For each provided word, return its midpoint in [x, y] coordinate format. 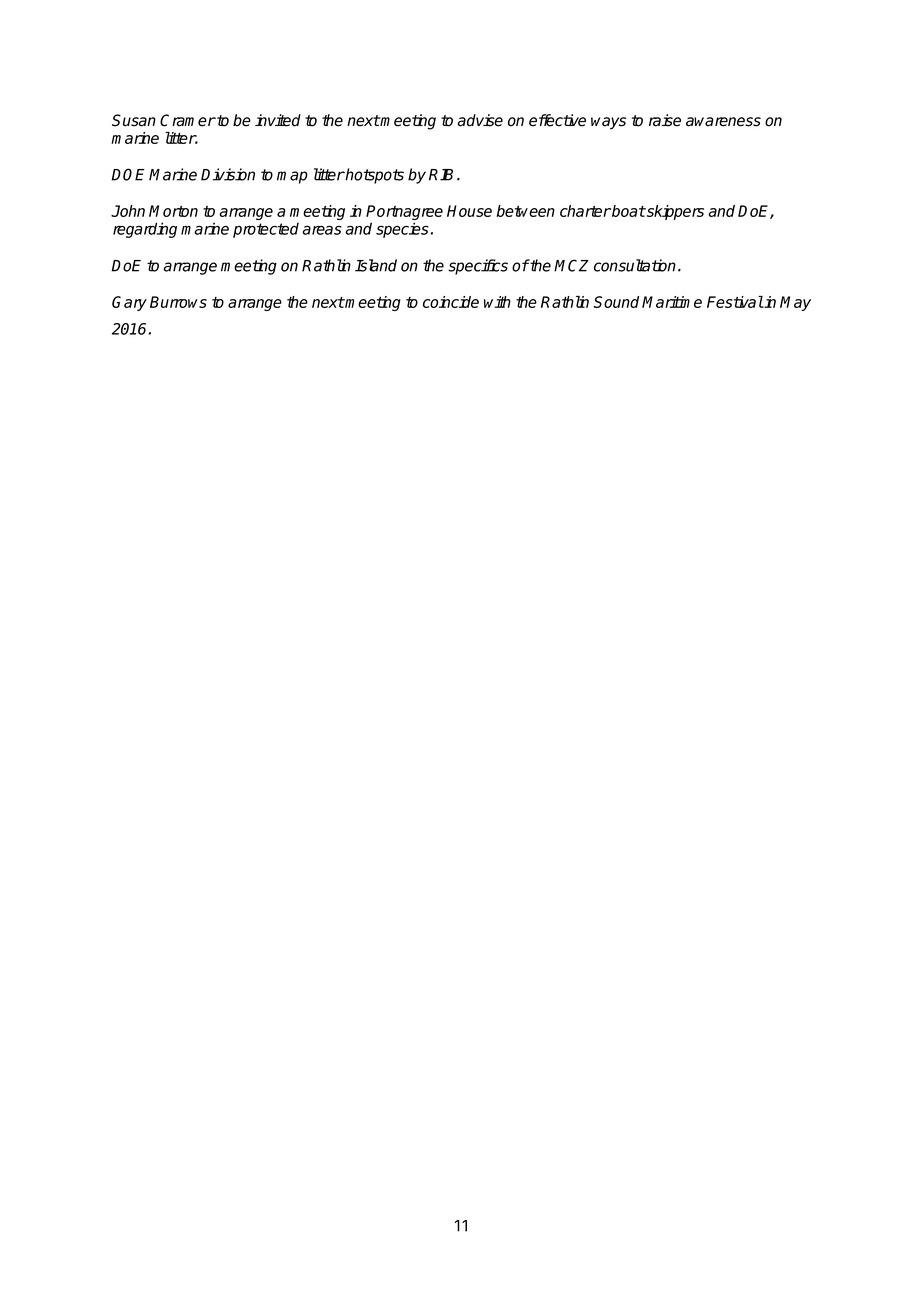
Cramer [188, 120]
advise [480, 120]
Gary [129, 303]
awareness [723, 122]
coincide [451, 302]
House [469, 211]
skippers [674, 212]
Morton [173, 211]
